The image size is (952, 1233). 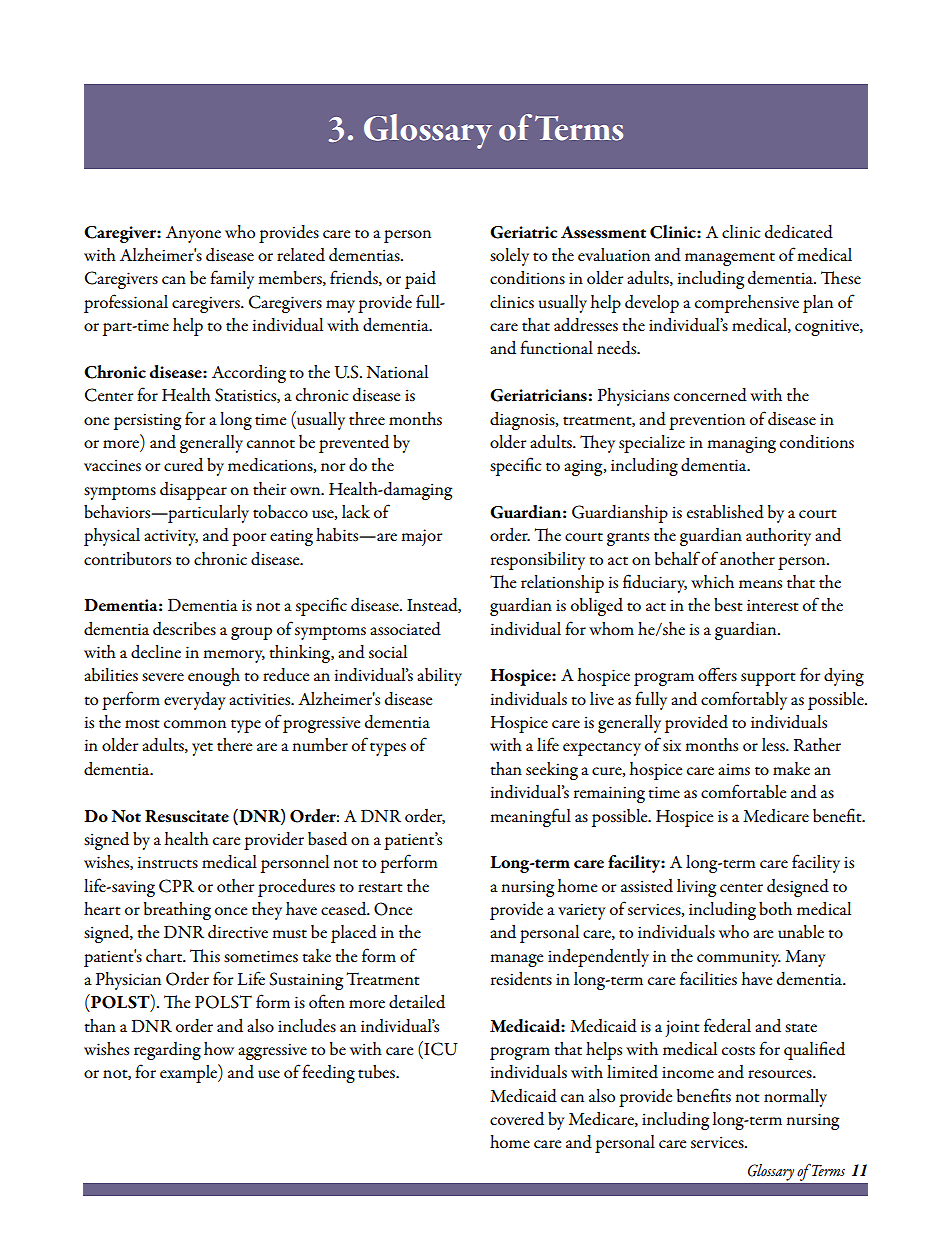 What do you see at coordinates (743, 791) in the page?
I see `comfortable` at bounding box center [743, 791].
